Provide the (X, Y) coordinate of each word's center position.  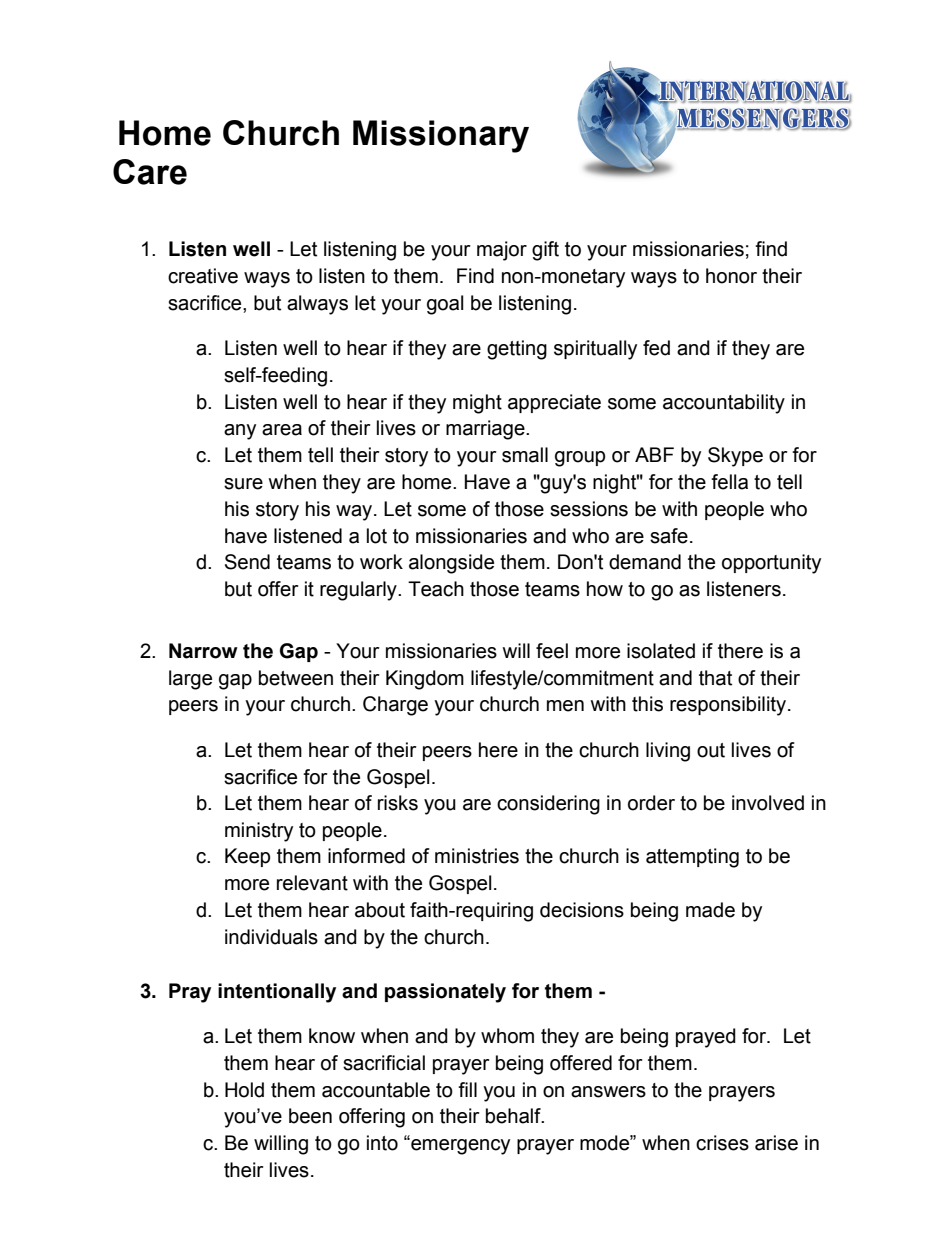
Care (150, 172)
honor (731, 276)
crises (722, 1143)
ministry (259, 832)
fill (467, 1089)
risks (398, 803)
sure (243, 484)
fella (729, 482)
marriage (486, 430)
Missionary (441, 136)
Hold (244, 1090)
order (651, 803)
